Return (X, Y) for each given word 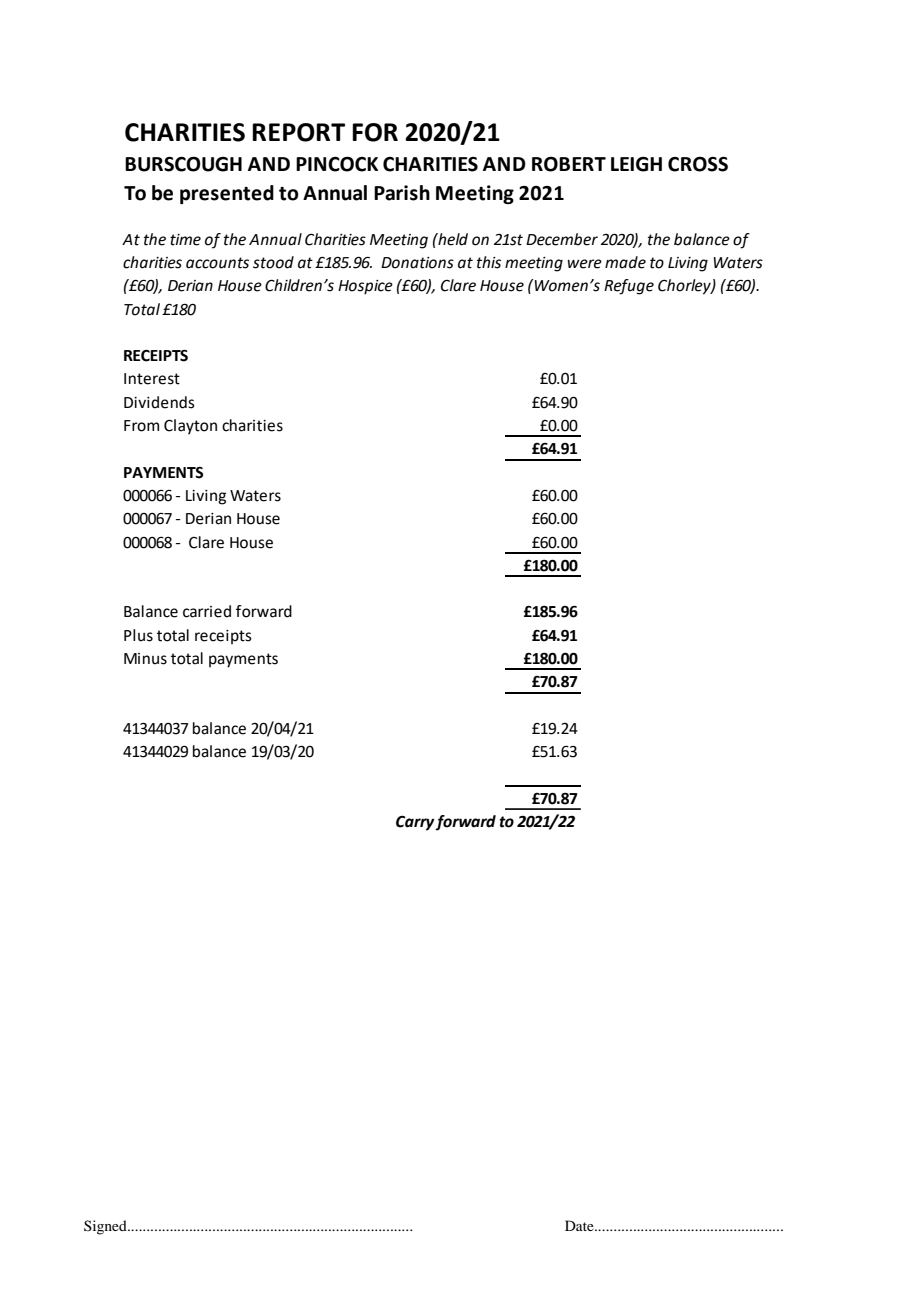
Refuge (629, 287)
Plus (138, 635)
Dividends (159, 402)
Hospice (365, 287)
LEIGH (636, 164)
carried (207, 611)
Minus (145, 659)
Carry (416, 823)
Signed (106, 1227)
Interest (152, 379)
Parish (402, 193)
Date (580, 1225)
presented (227, 194)
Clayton (190, 427)
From (141, 426)
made (625, 262)
